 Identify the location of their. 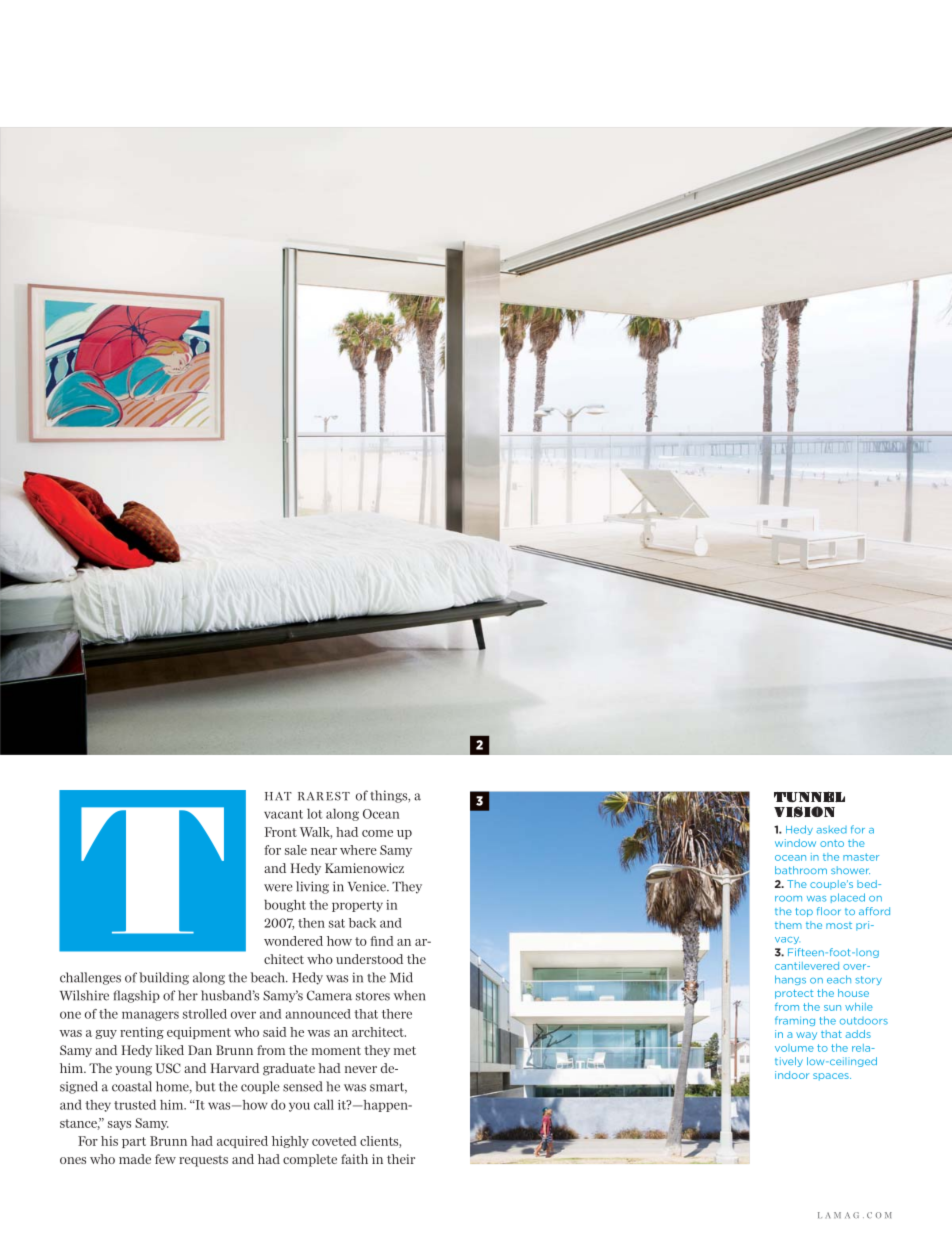
(401, 1159).
